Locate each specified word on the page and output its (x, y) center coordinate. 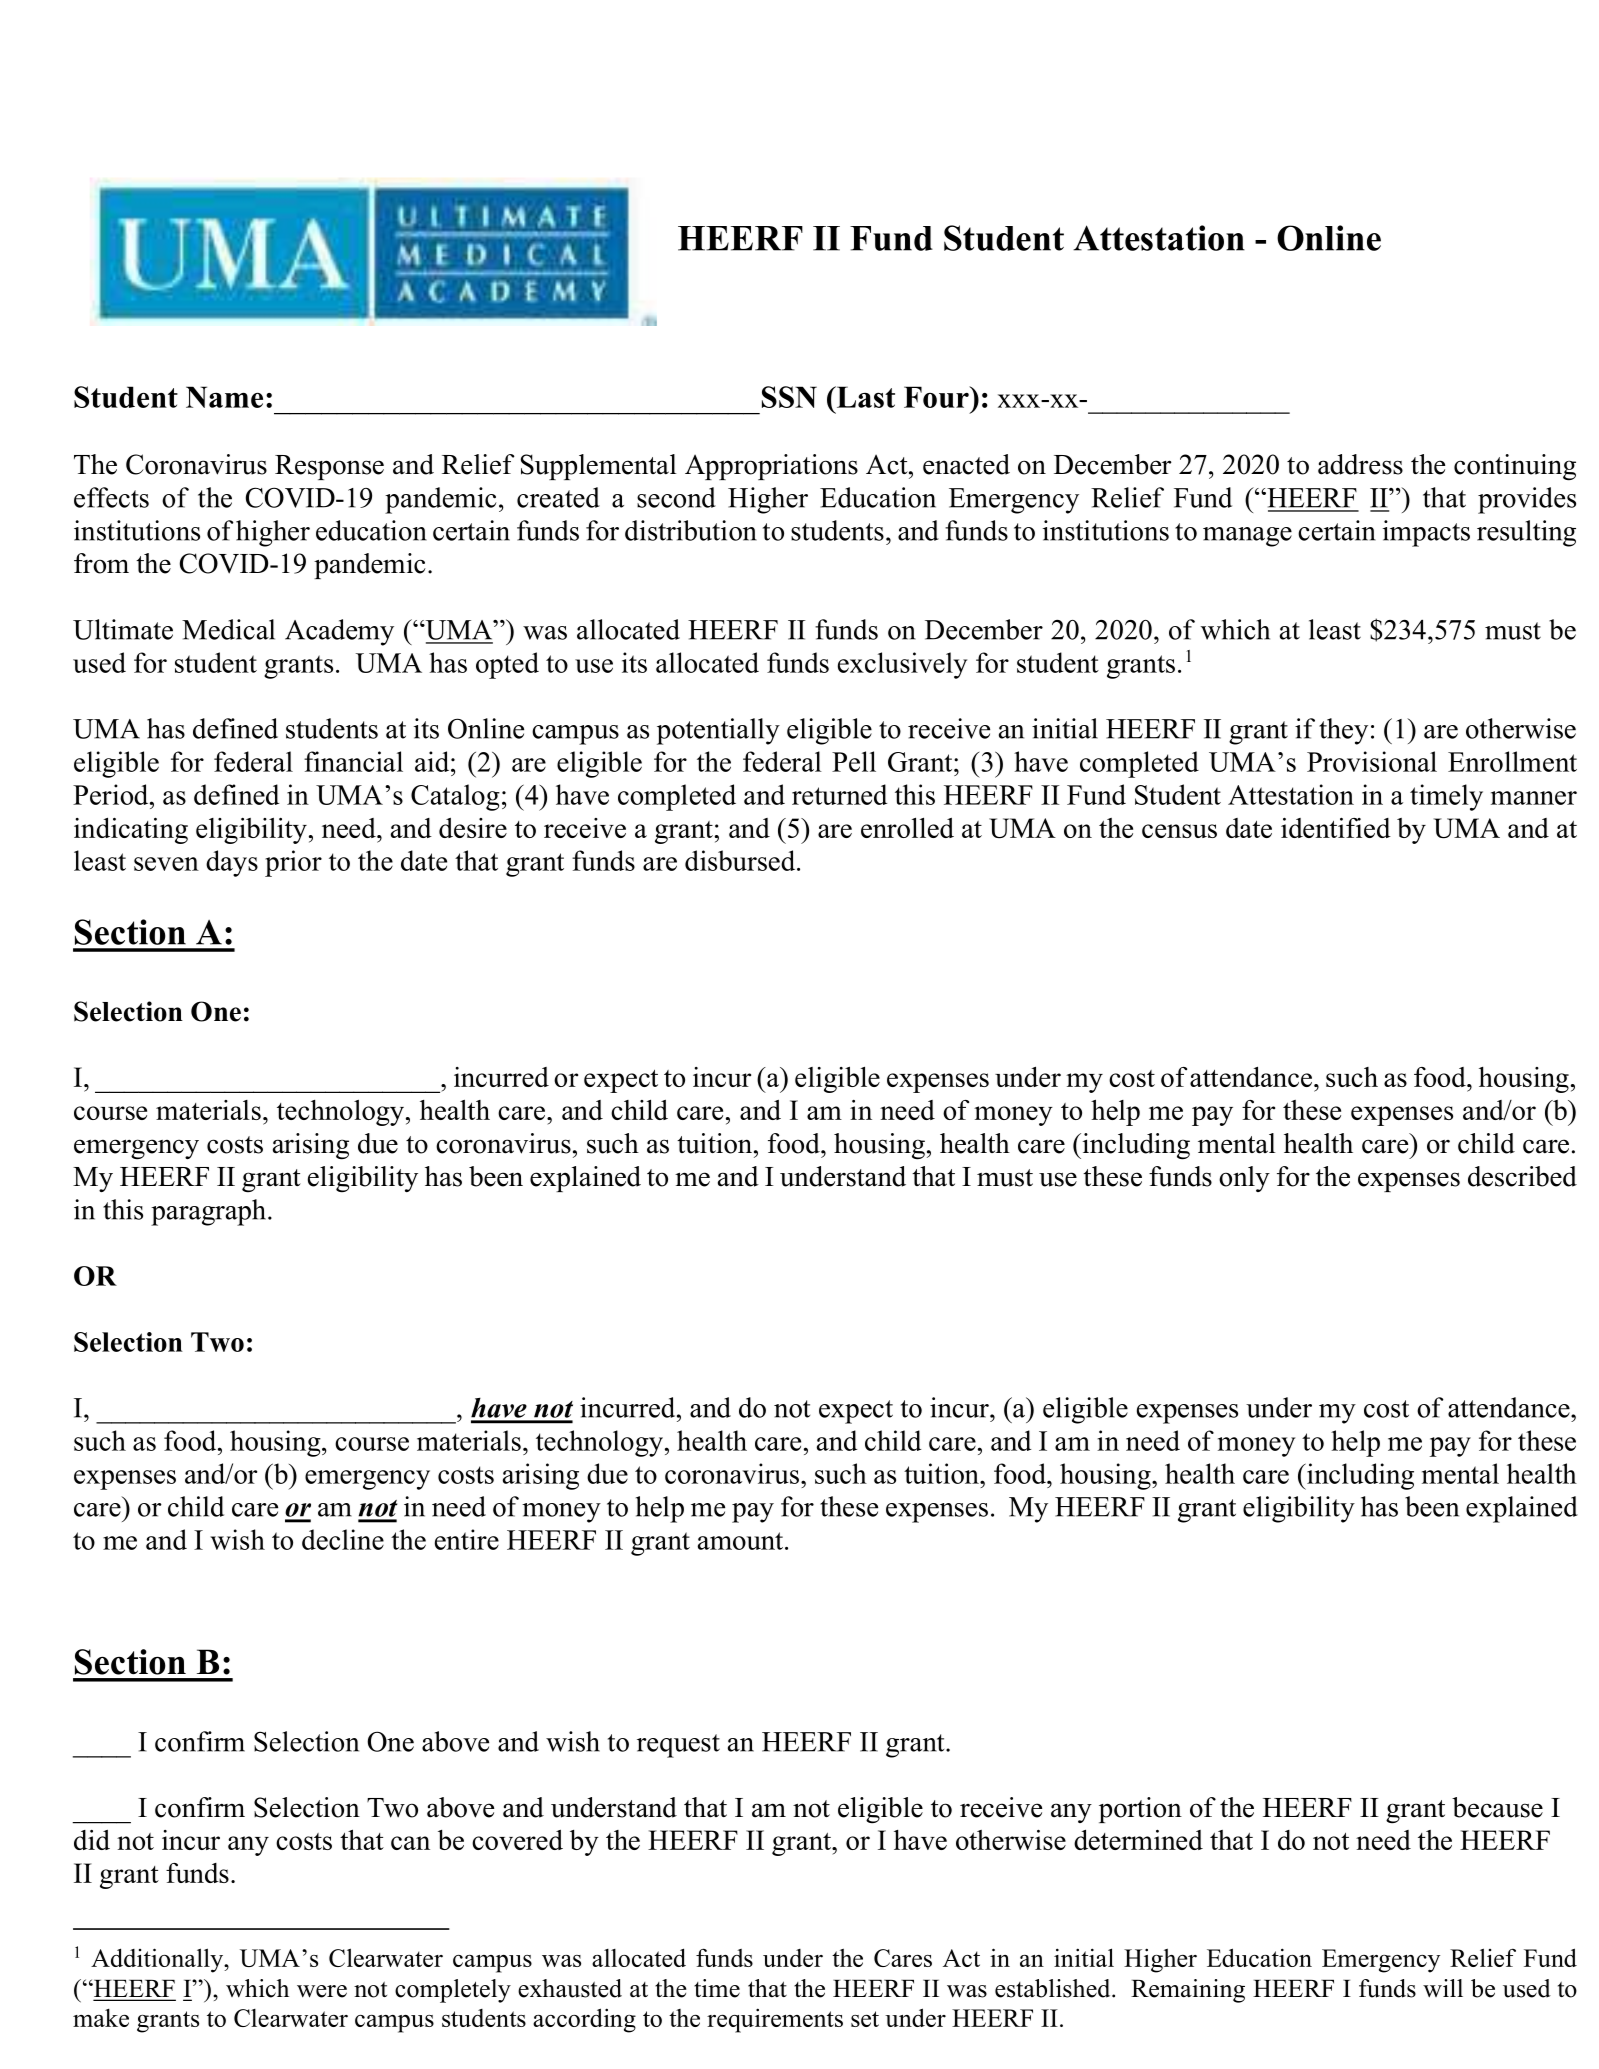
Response (329, 467)
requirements (775, 2020)
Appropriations (771, 467)
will (1443, 1988)
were (322, 1991)
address (1360, 464)
